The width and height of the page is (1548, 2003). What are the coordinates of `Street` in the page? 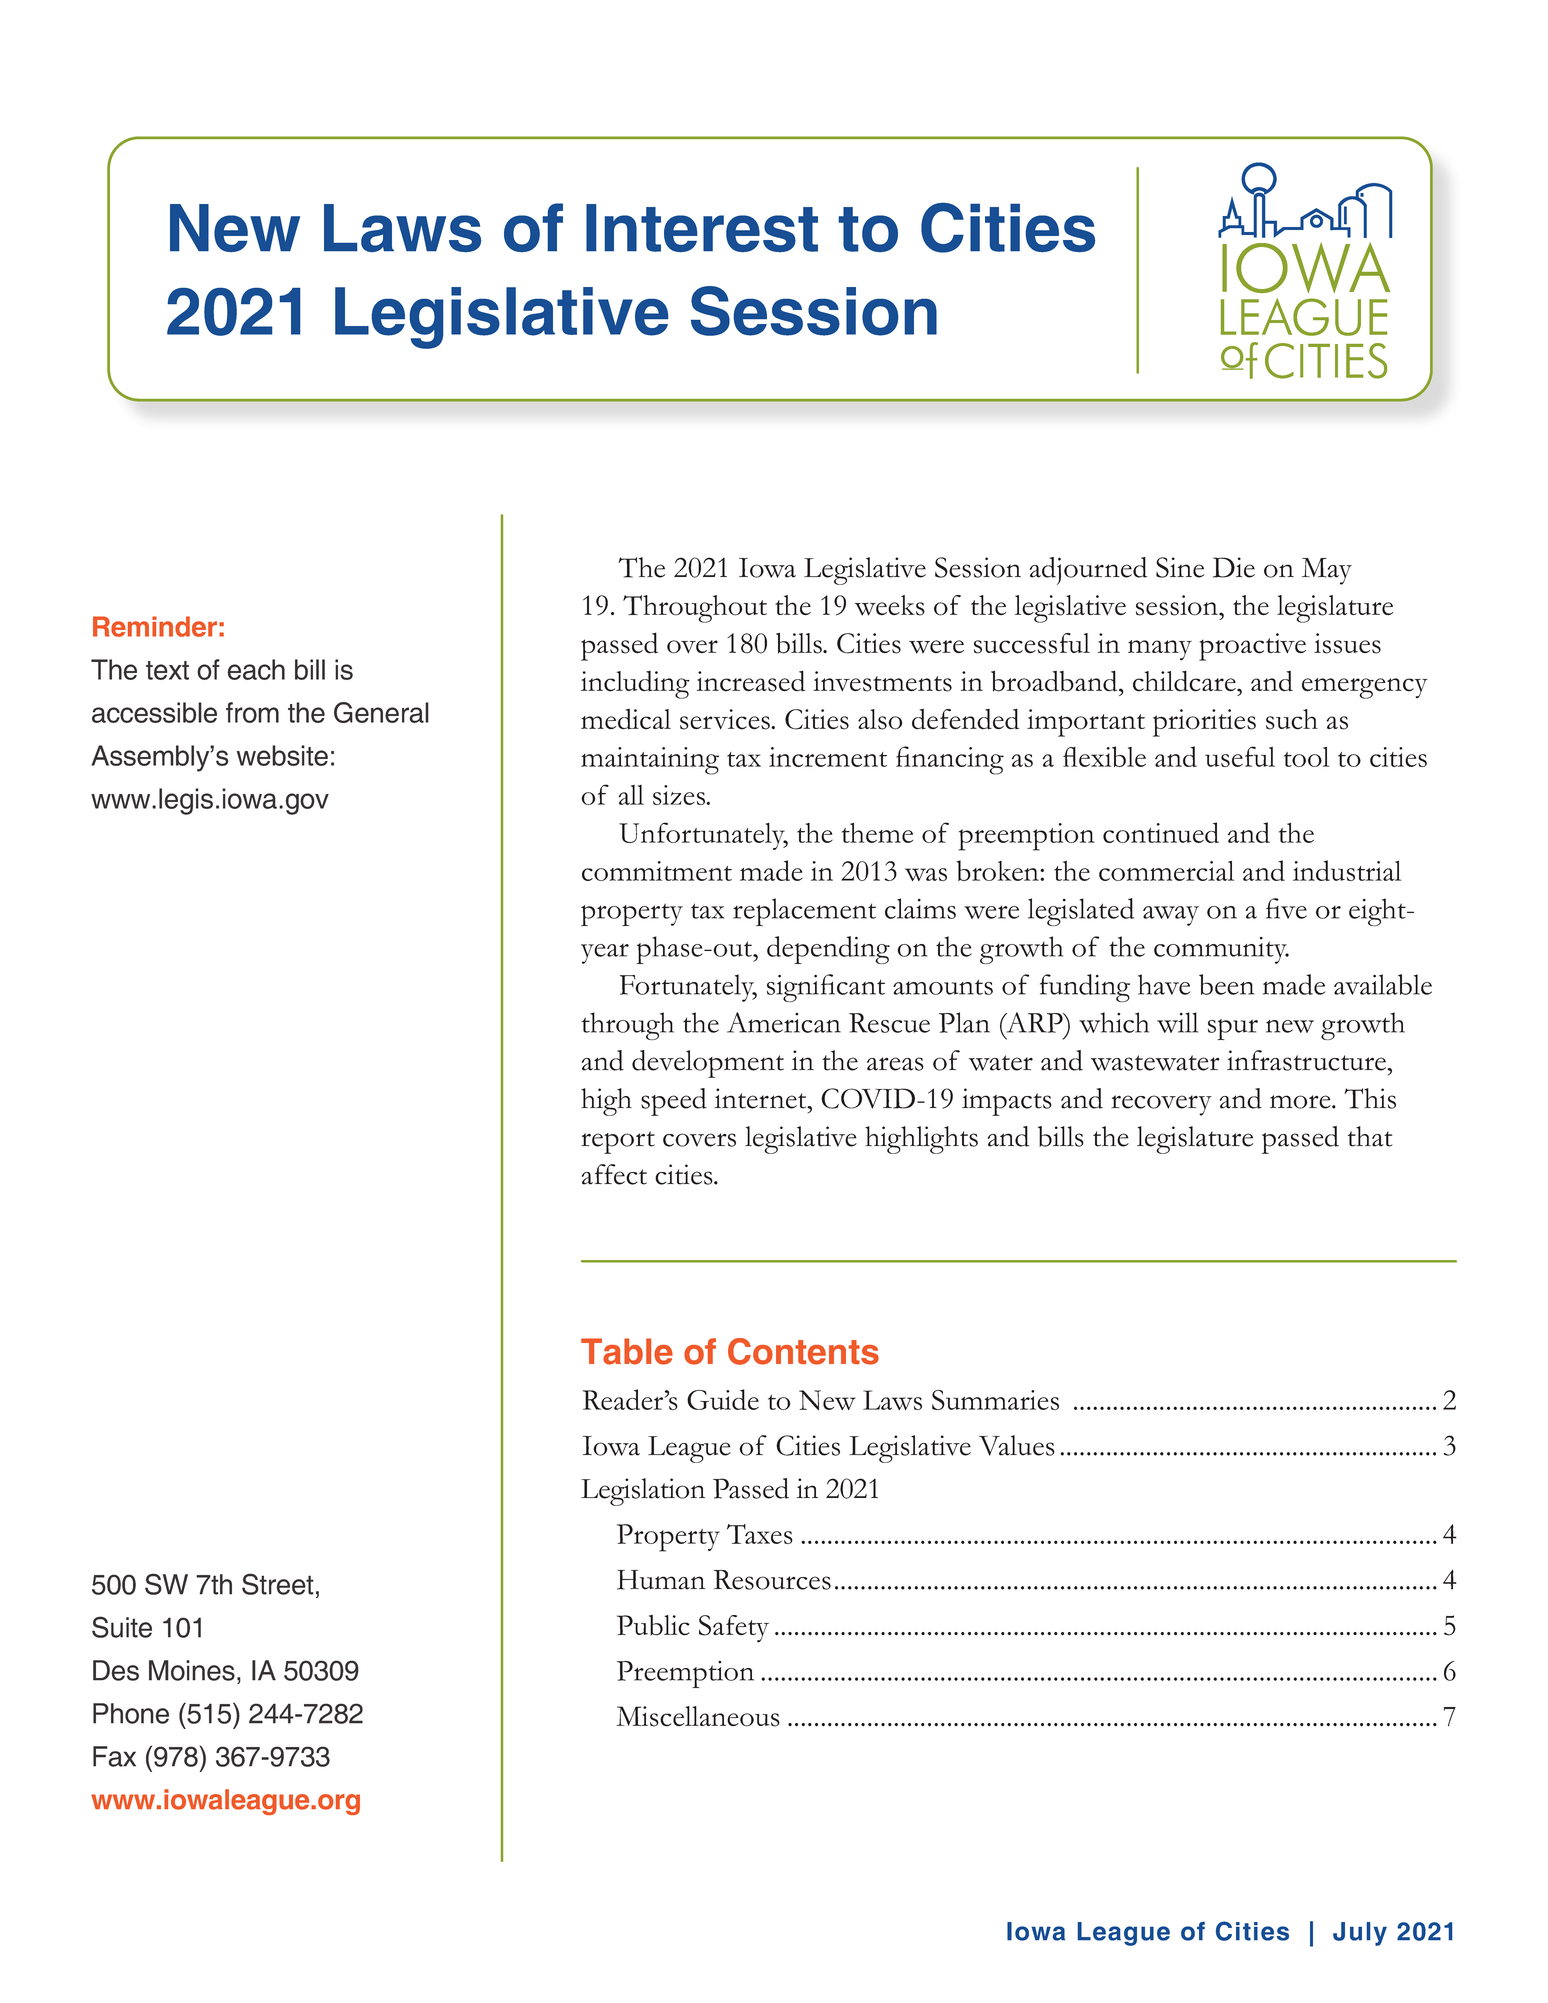 It's located at (278, 1584).
